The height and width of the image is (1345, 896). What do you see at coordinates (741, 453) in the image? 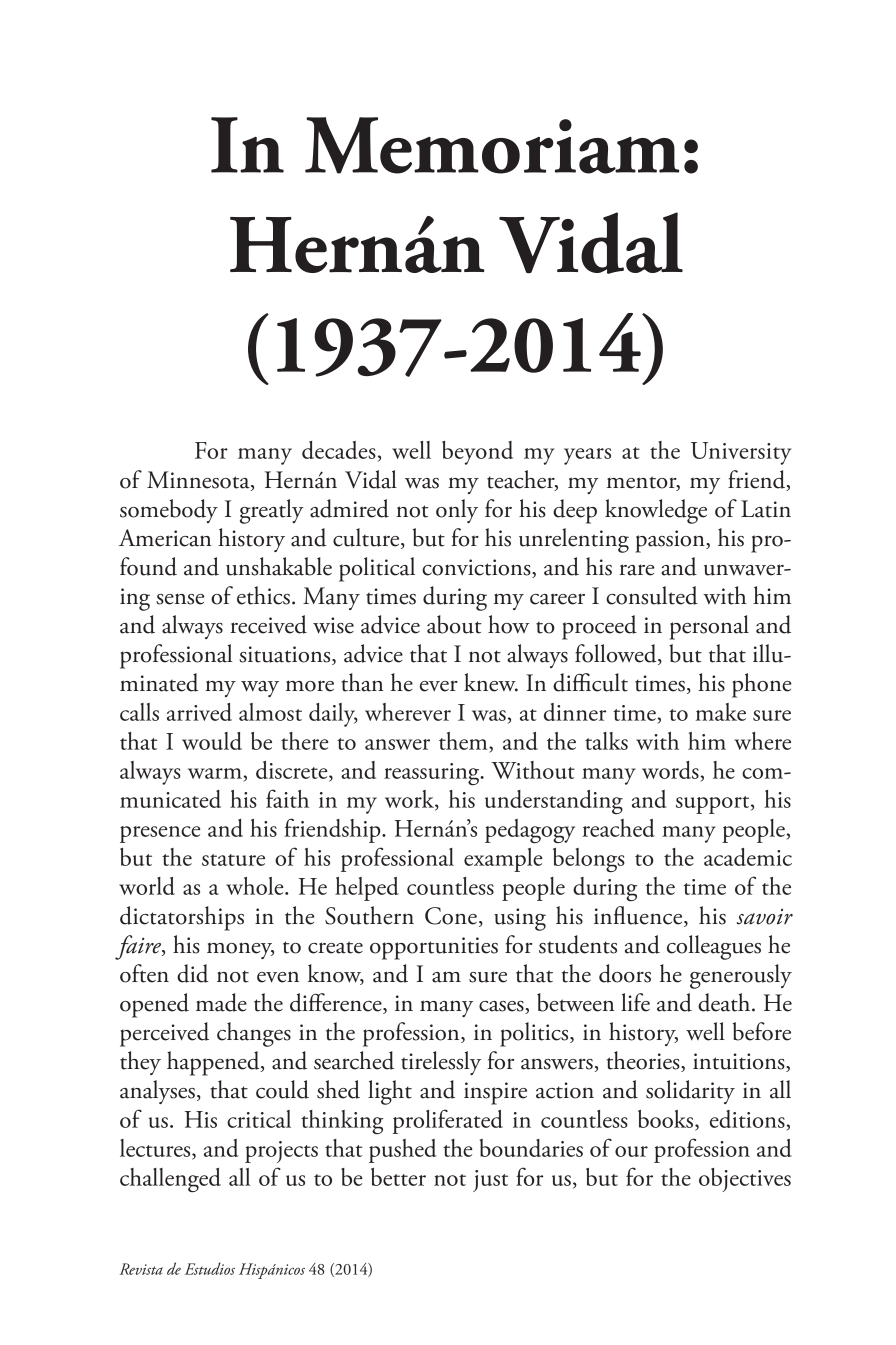
I see `University` at bounding box center [741, 453].
